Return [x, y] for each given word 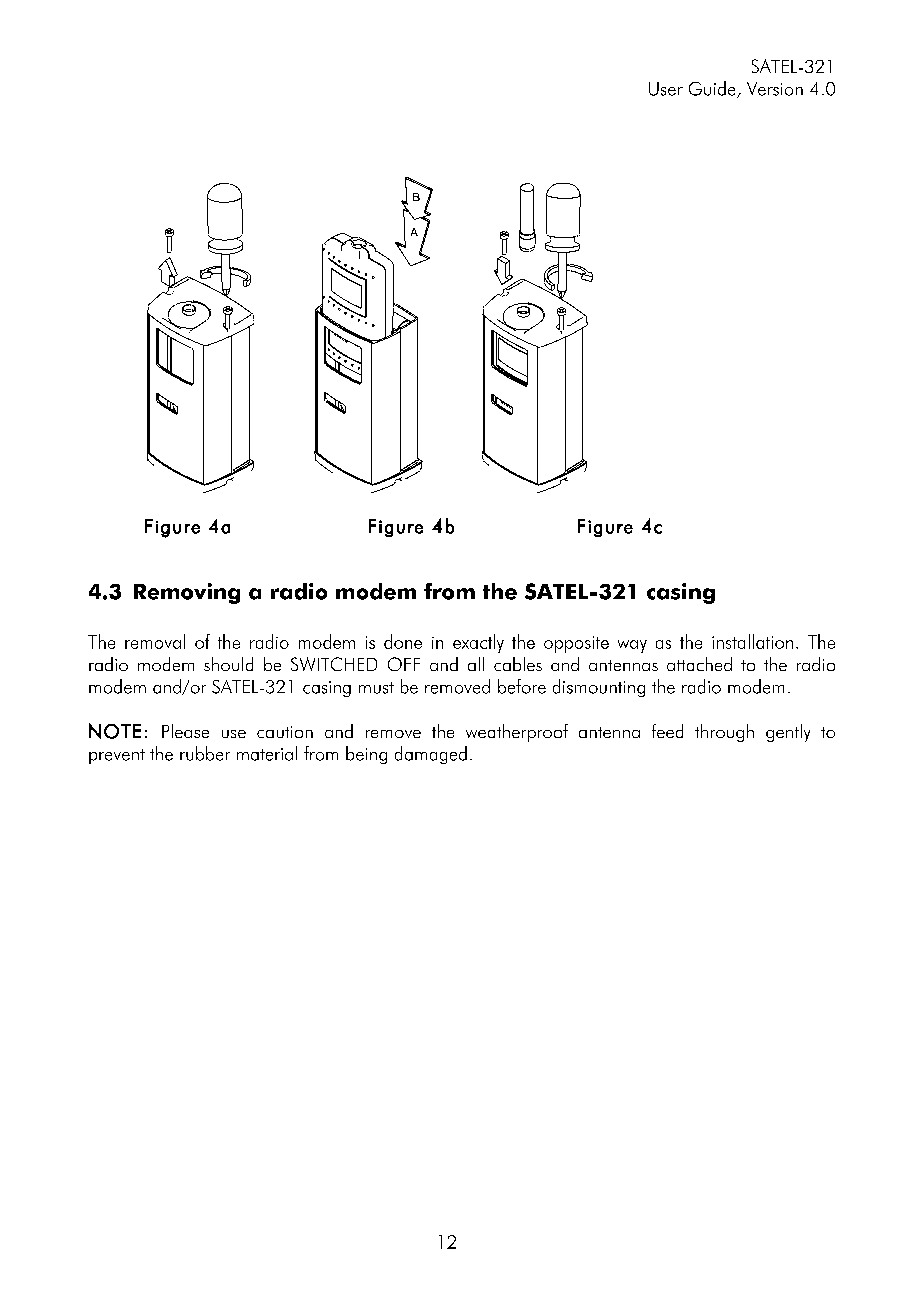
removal [155, 641]
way [632, 646]
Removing [187, 593]
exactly [478, 643]
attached [699, 664]
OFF [404, 664]
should [228, 664]
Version [775, 89]
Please [185, 731]
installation [752, 641]
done [403, 641]
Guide [713, 89]
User [666, 89]
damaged [431, 755]
